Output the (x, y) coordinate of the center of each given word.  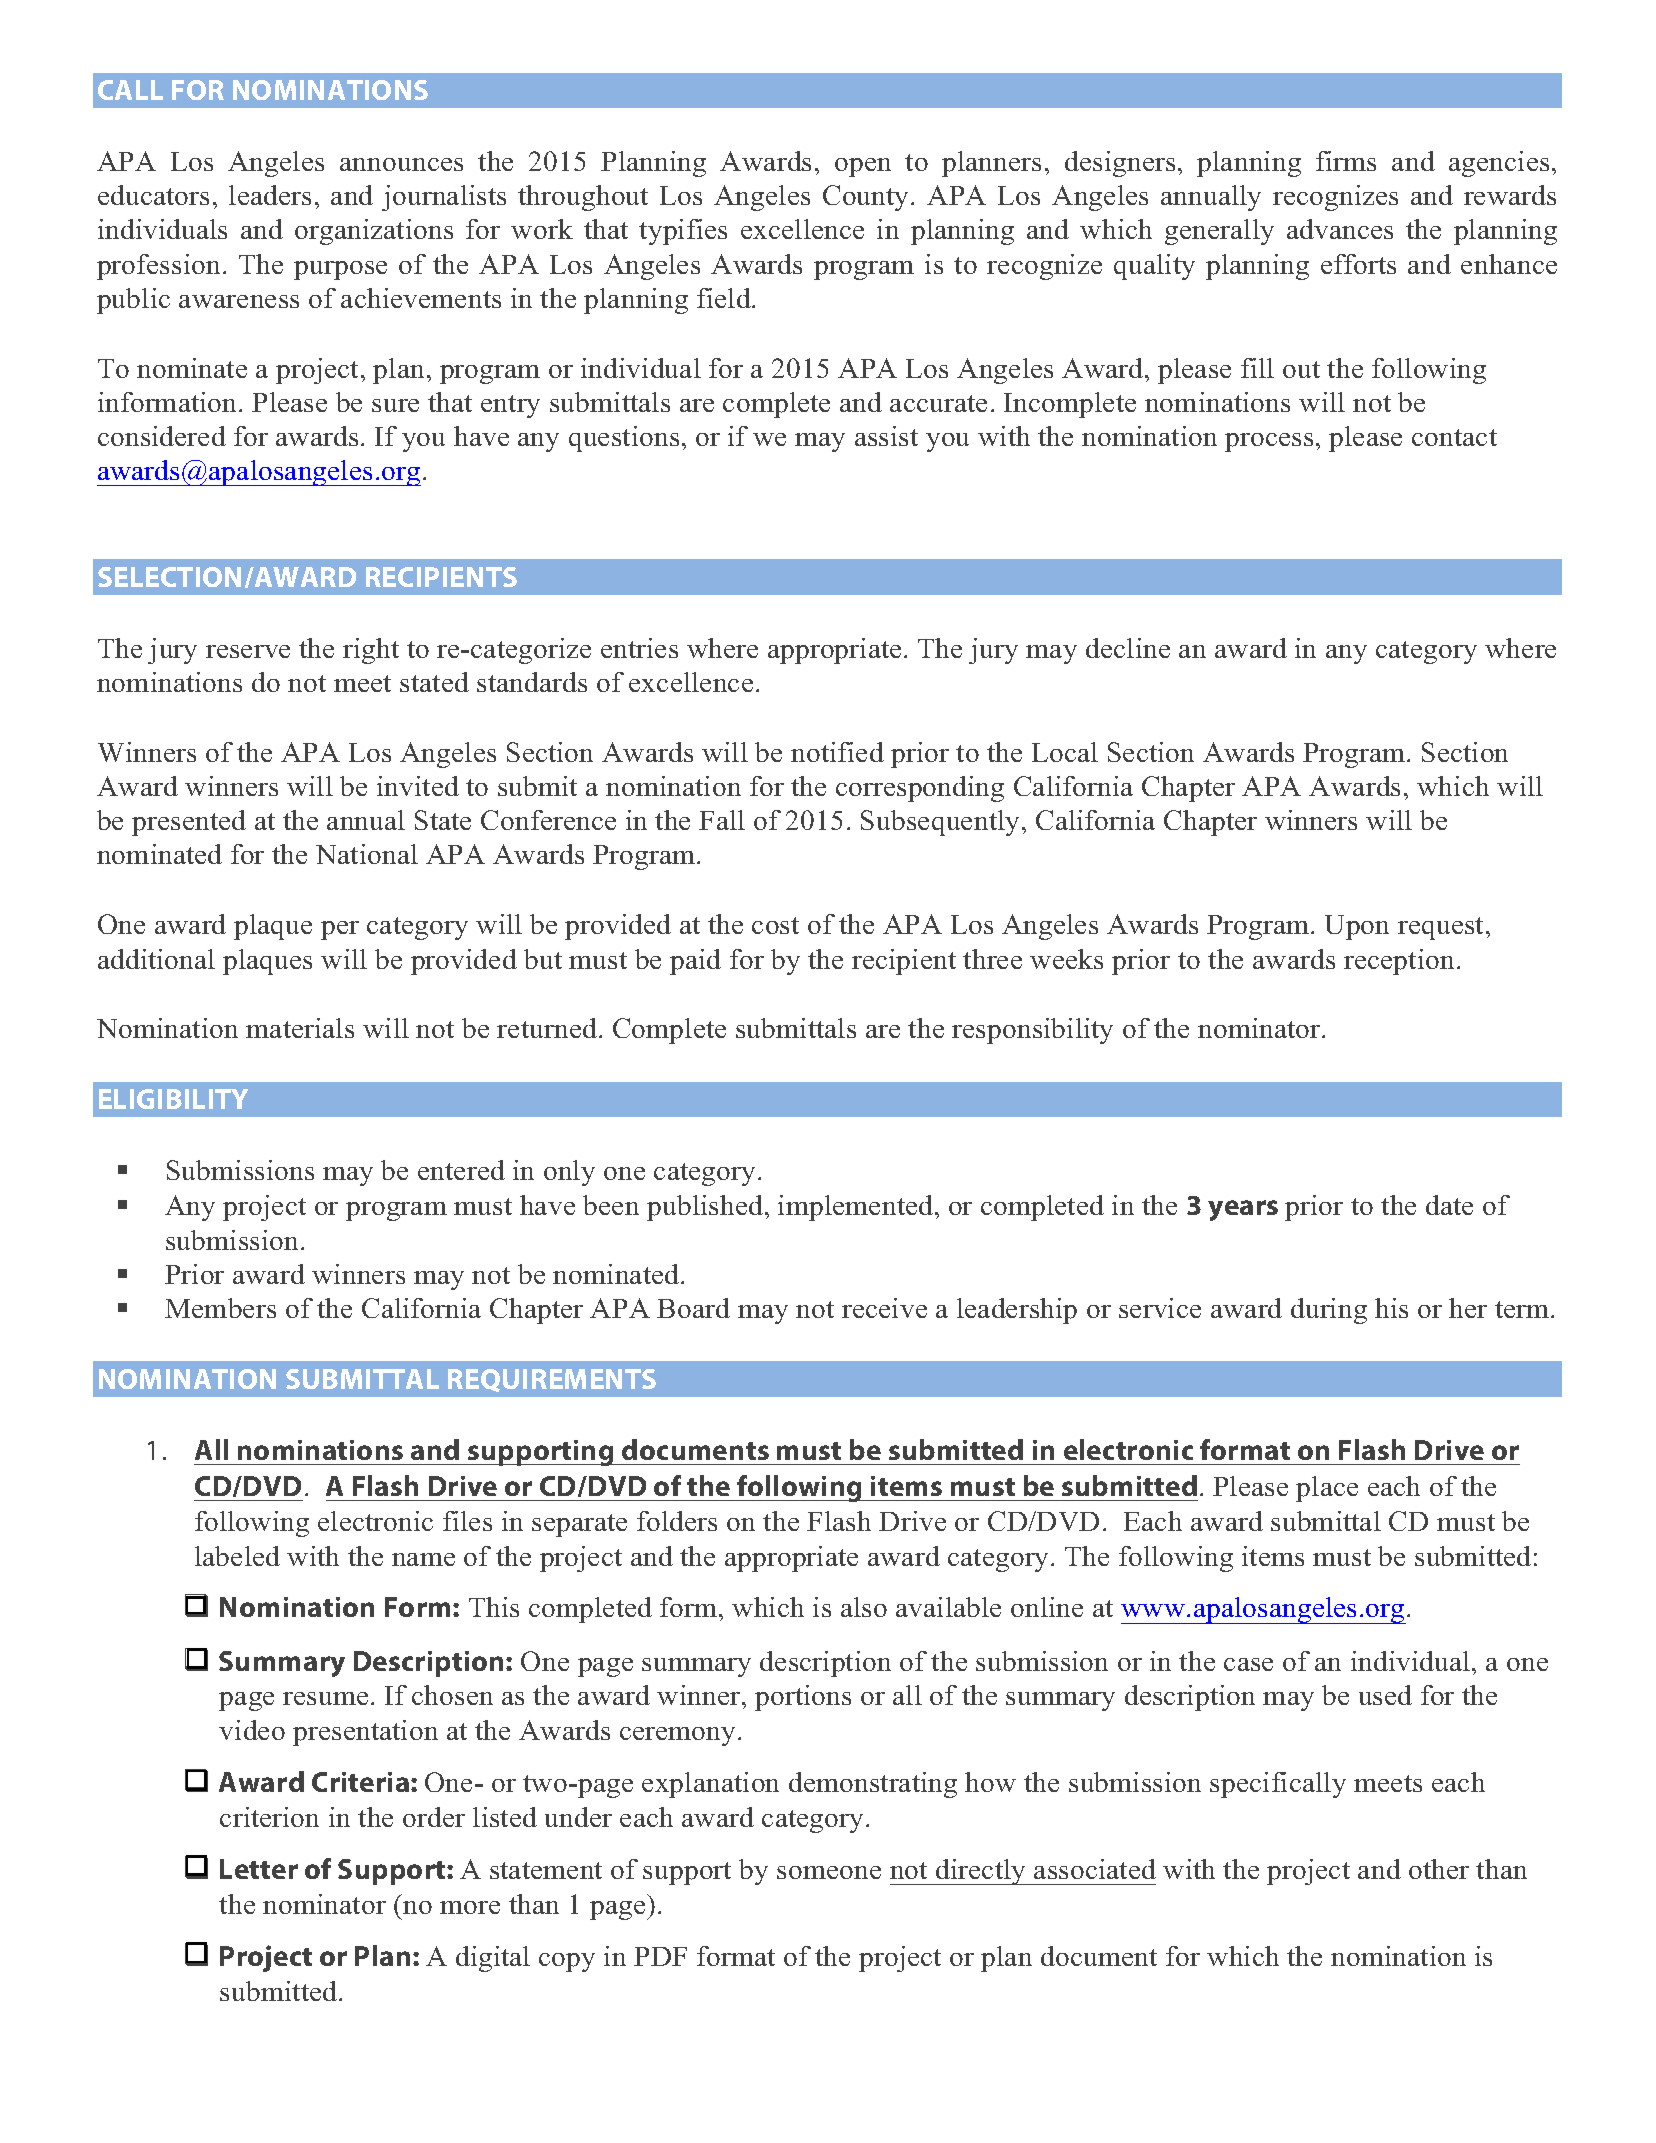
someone (829, 1872)
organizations (374, 232)
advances (1340, 229)
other (1439, 1869)
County (867, 198)
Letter (259, 1869)
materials (300, 1028)
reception (1399, 962)
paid (695, 962)
